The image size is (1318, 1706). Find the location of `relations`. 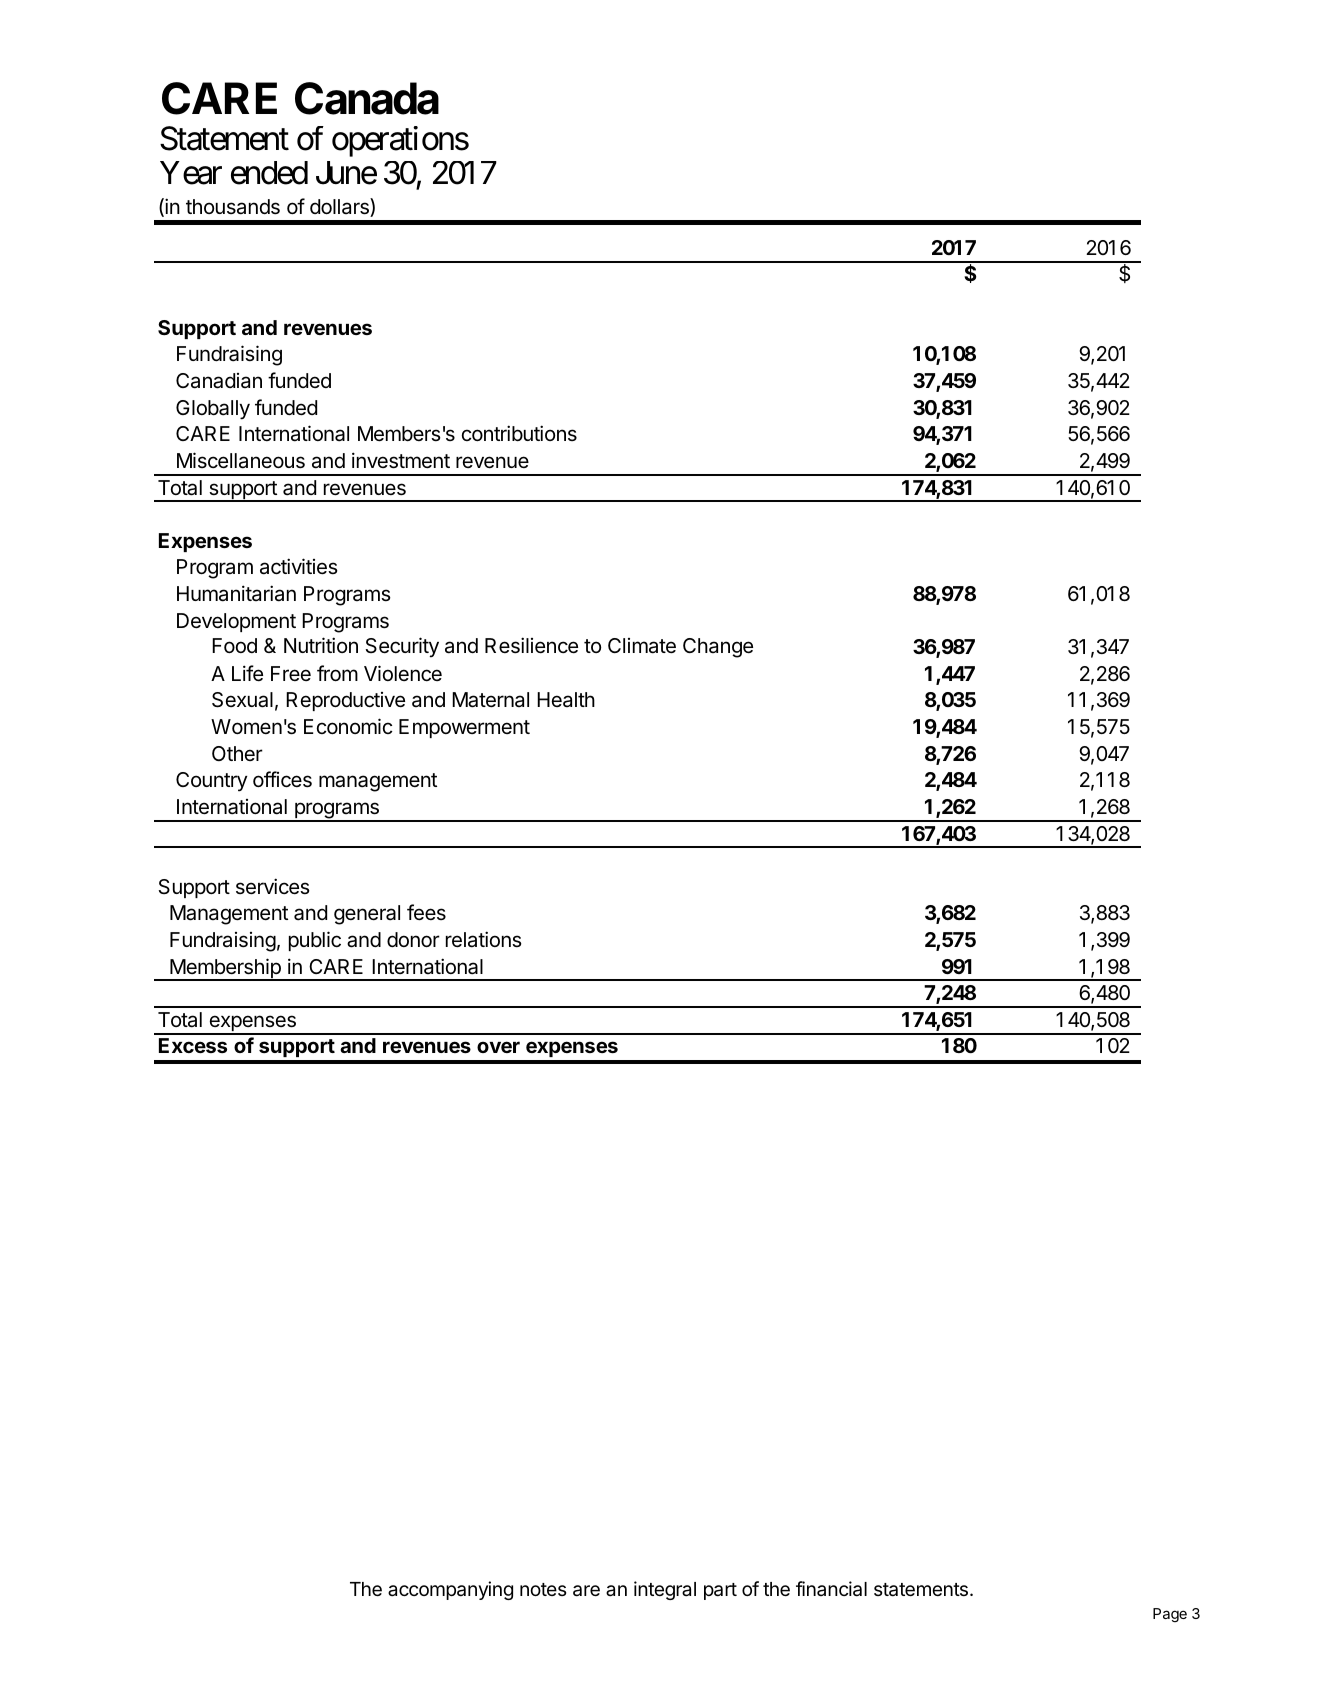

relations is located at coordinates (484, 939).
